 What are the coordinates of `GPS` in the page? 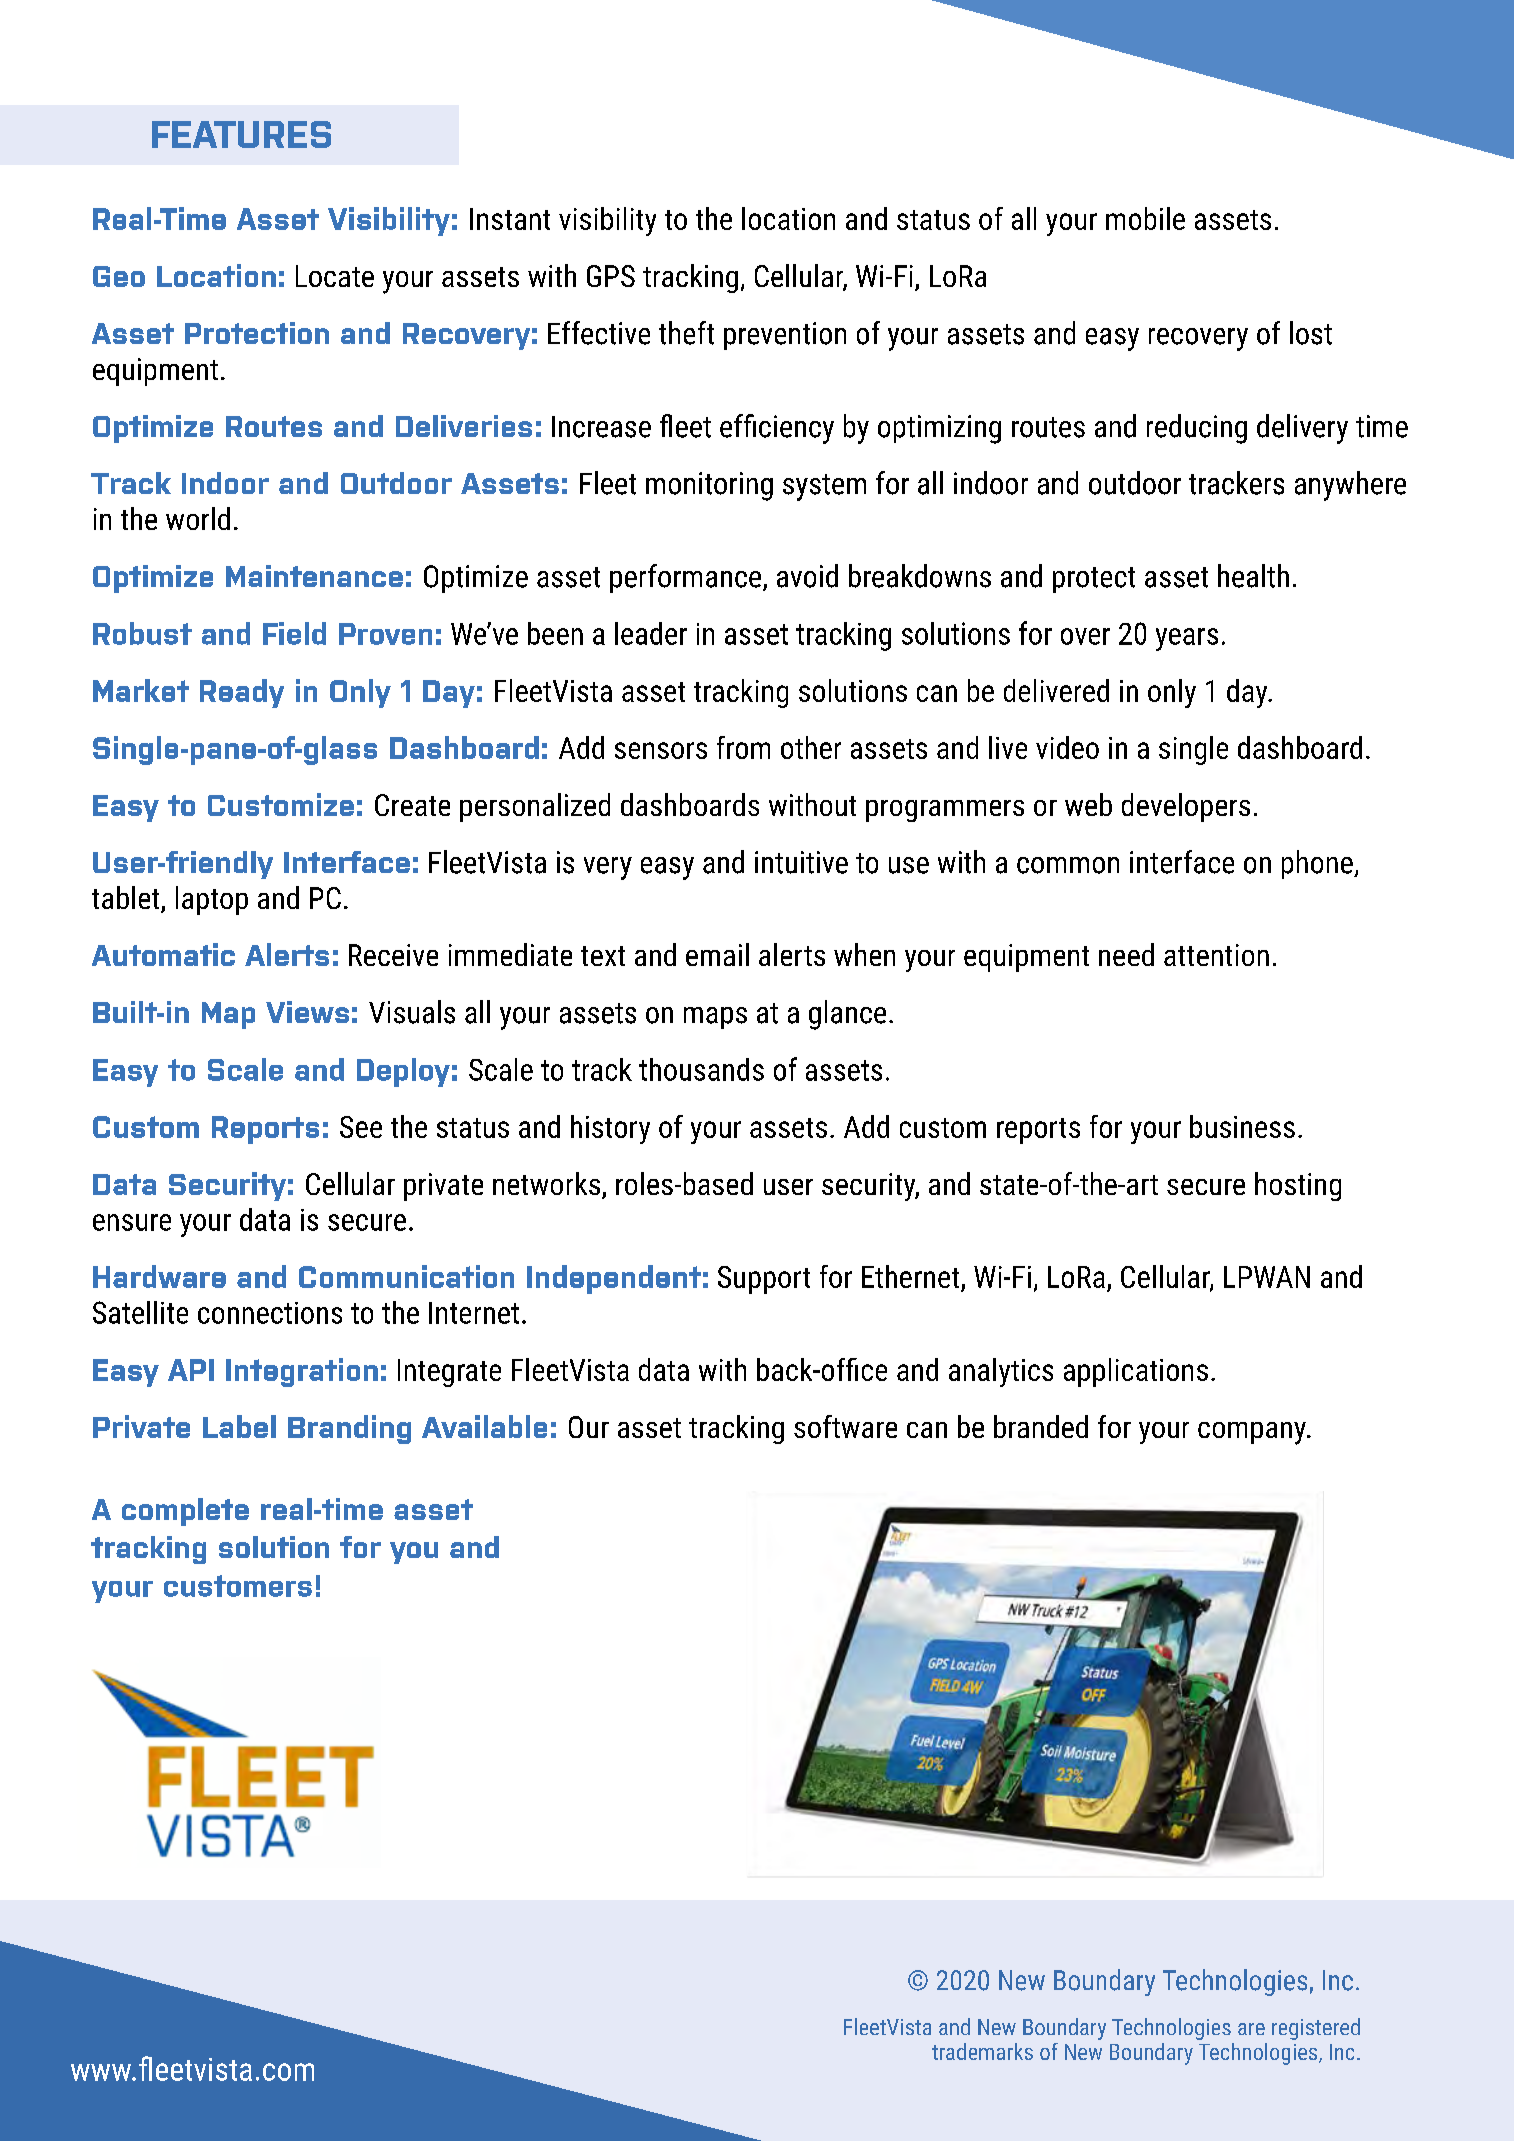 It's located at (611, 276).
